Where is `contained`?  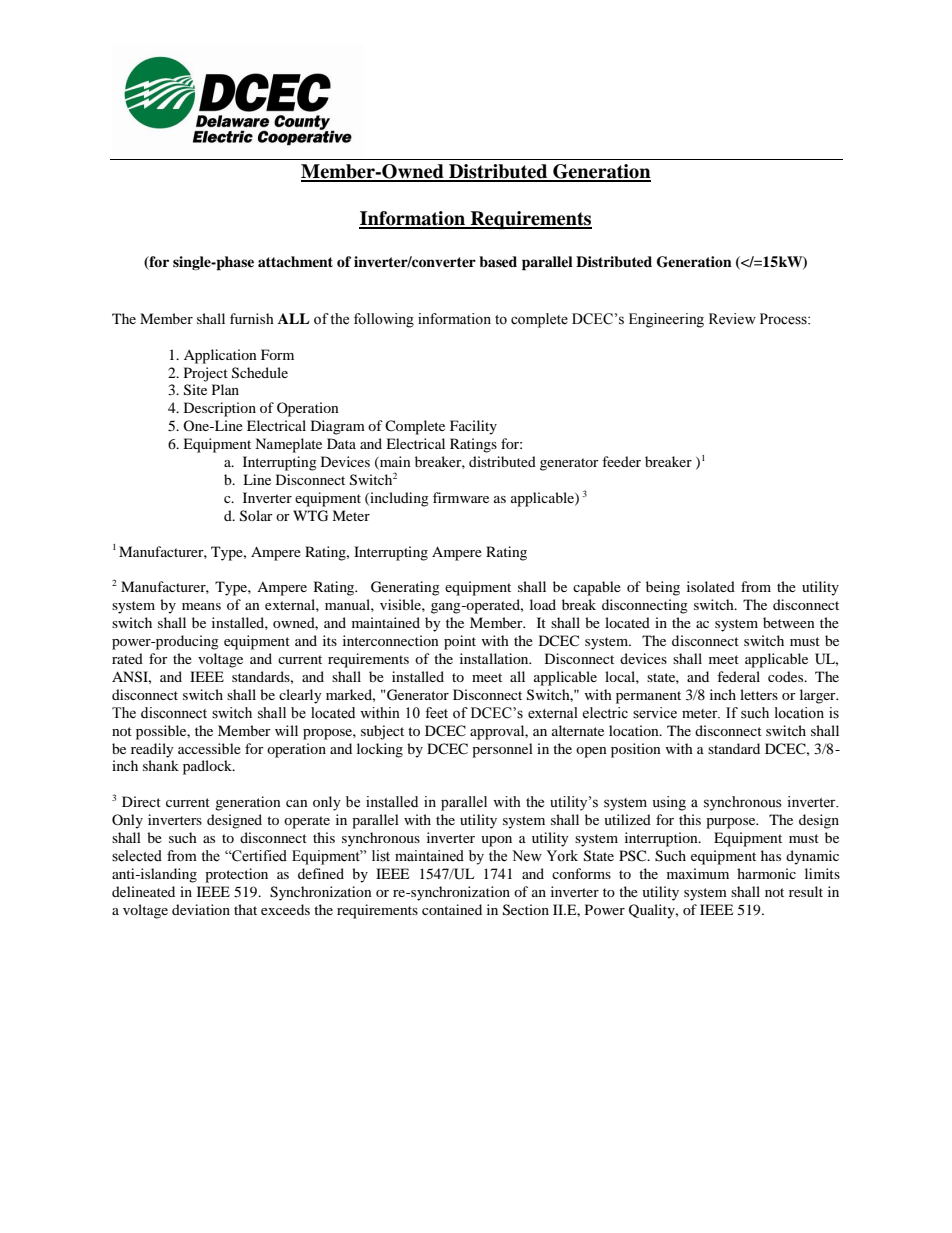 contained is located at coordinates (452, 909).
